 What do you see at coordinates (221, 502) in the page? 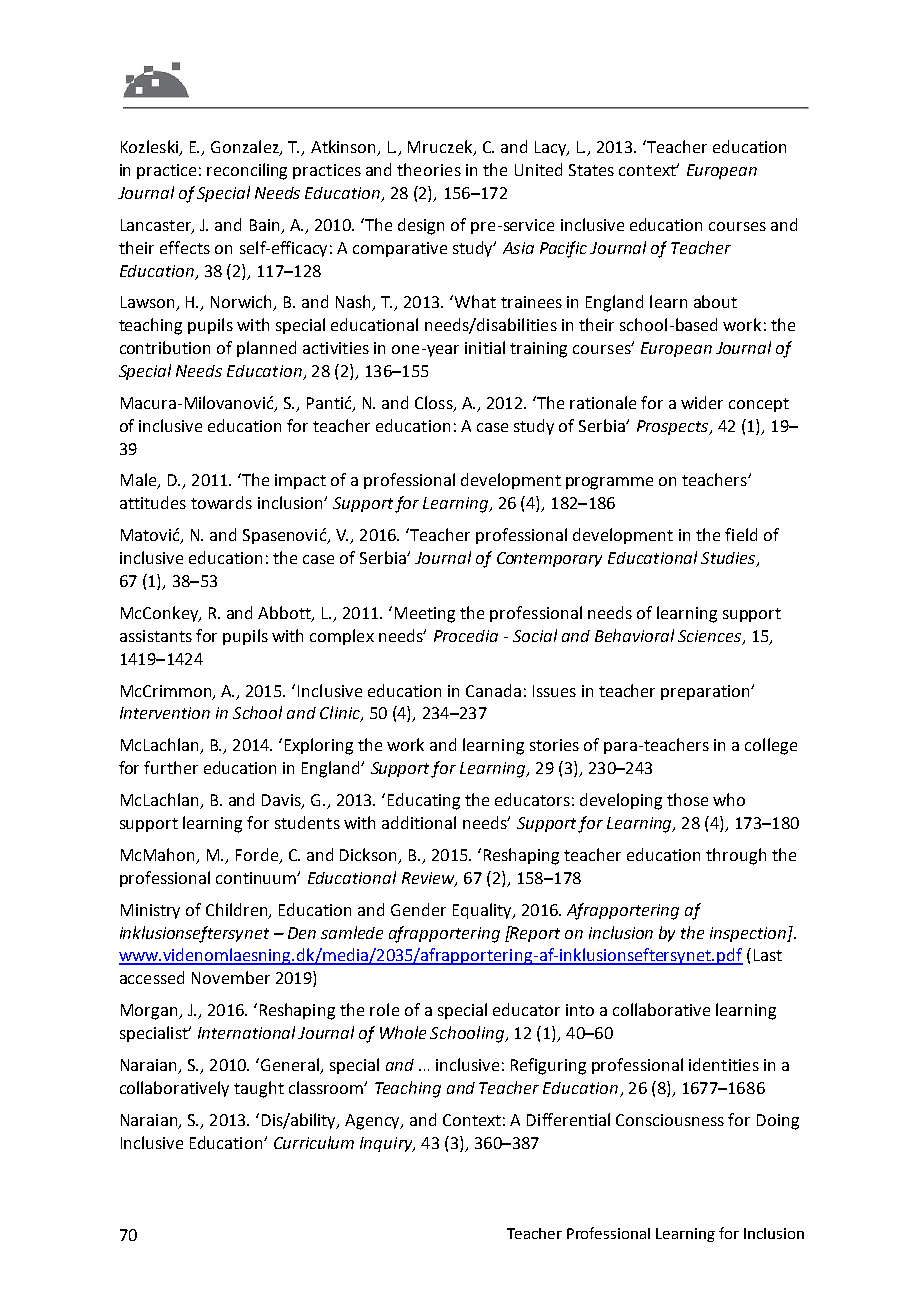
I see `towards` at bounding box center [221, 502].
